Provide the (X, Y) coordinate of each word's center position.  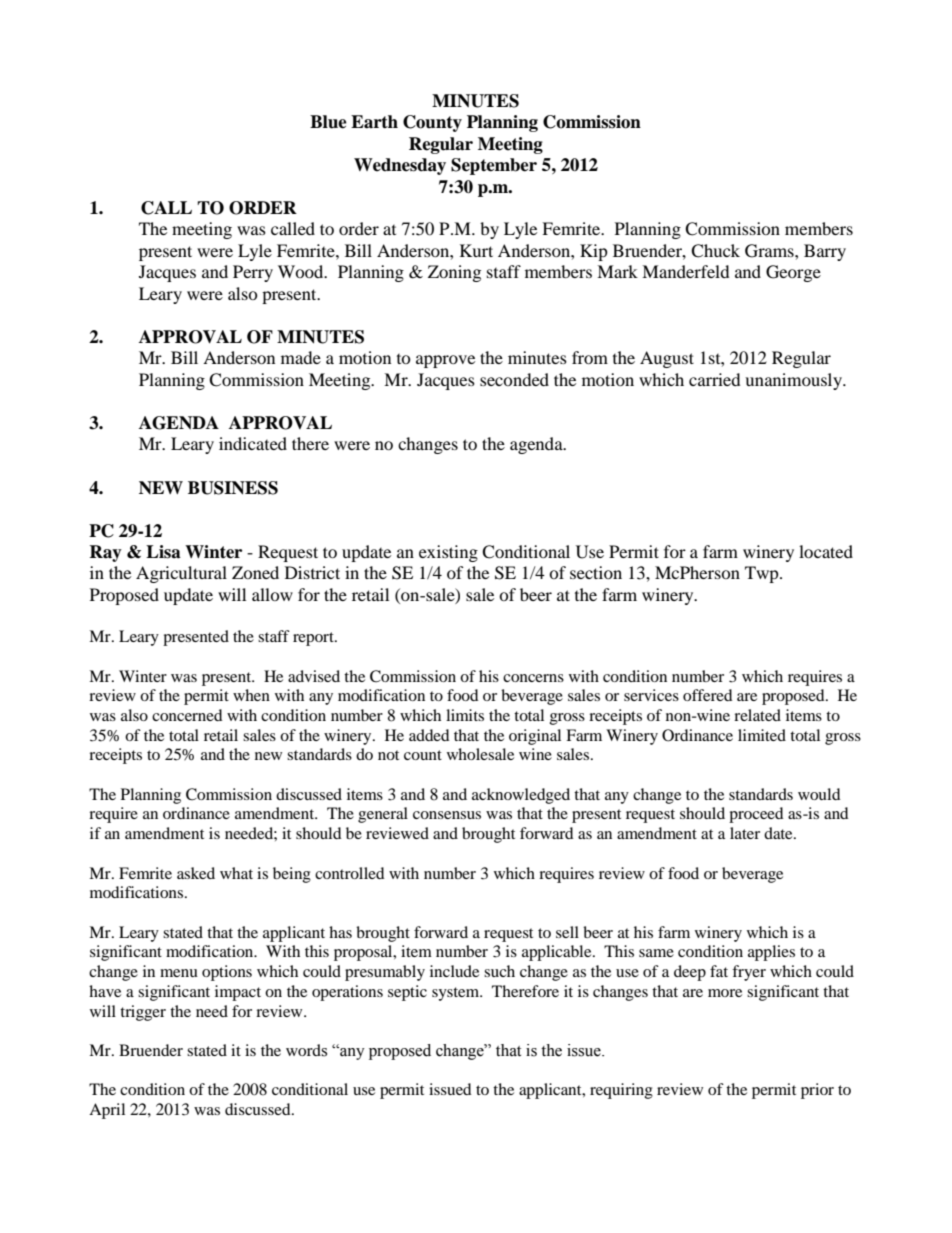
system (457, 994)
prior (817, 1091)
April (107, 1111)
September (494, 166)
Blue (328, 122)
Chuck (715, 251)
